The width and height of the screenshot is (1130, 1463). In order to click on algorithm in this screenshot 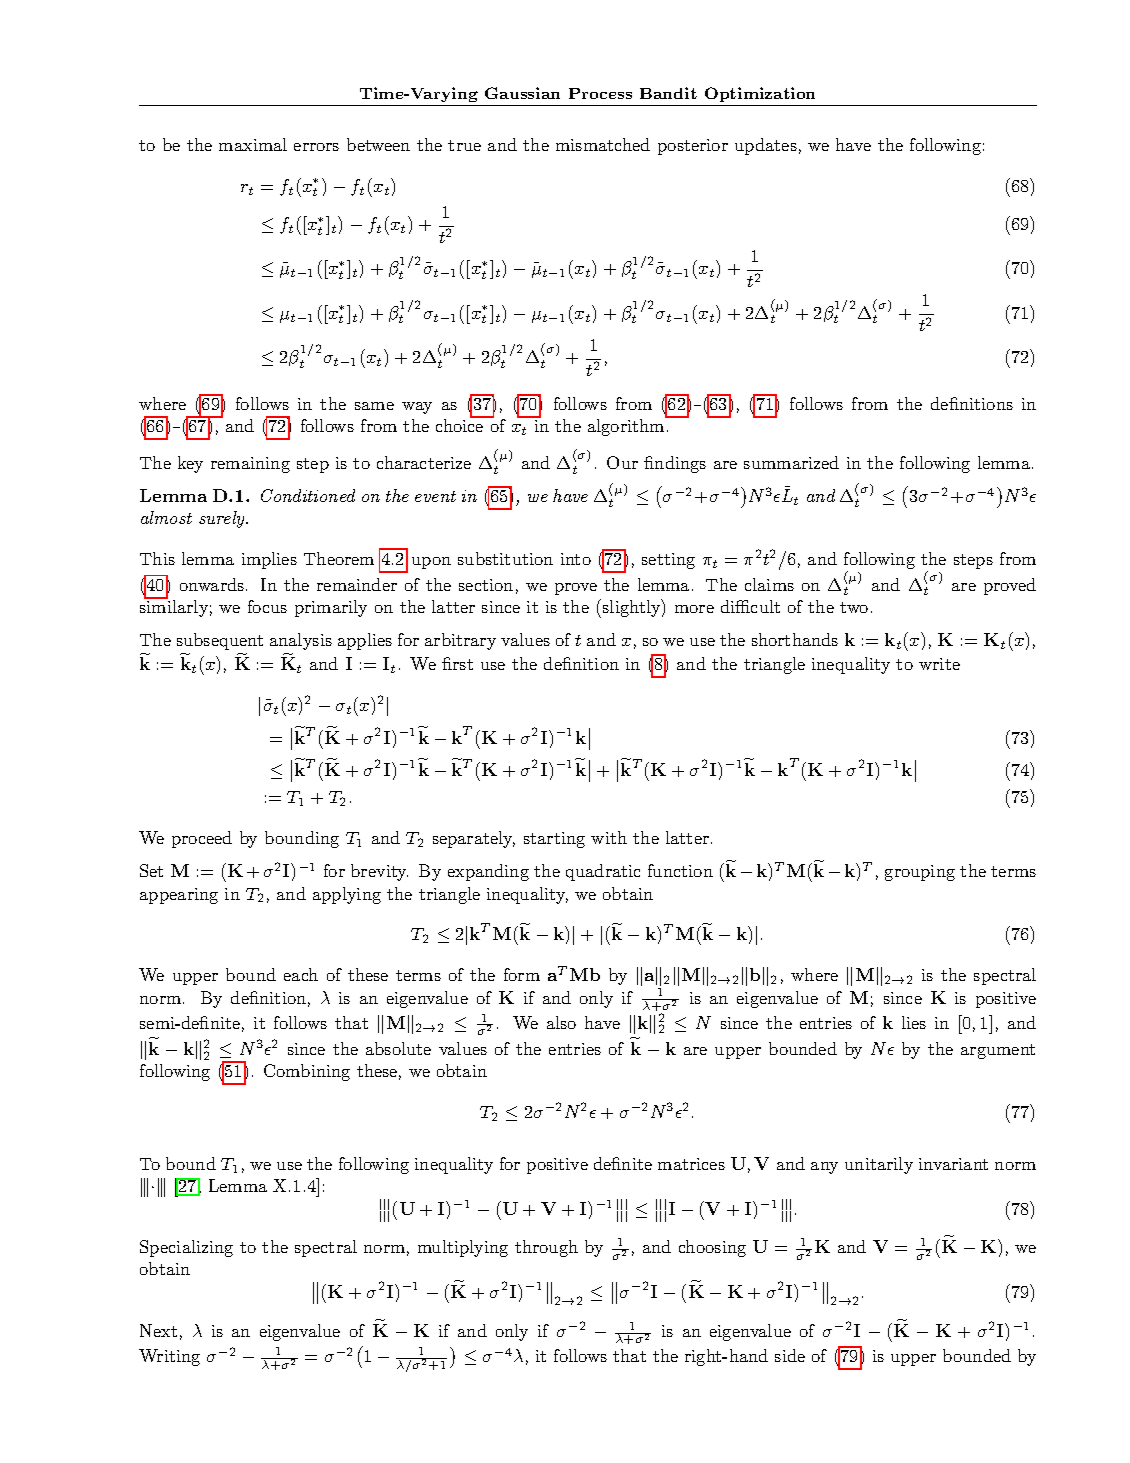, I will do `click(626, 427)`.
